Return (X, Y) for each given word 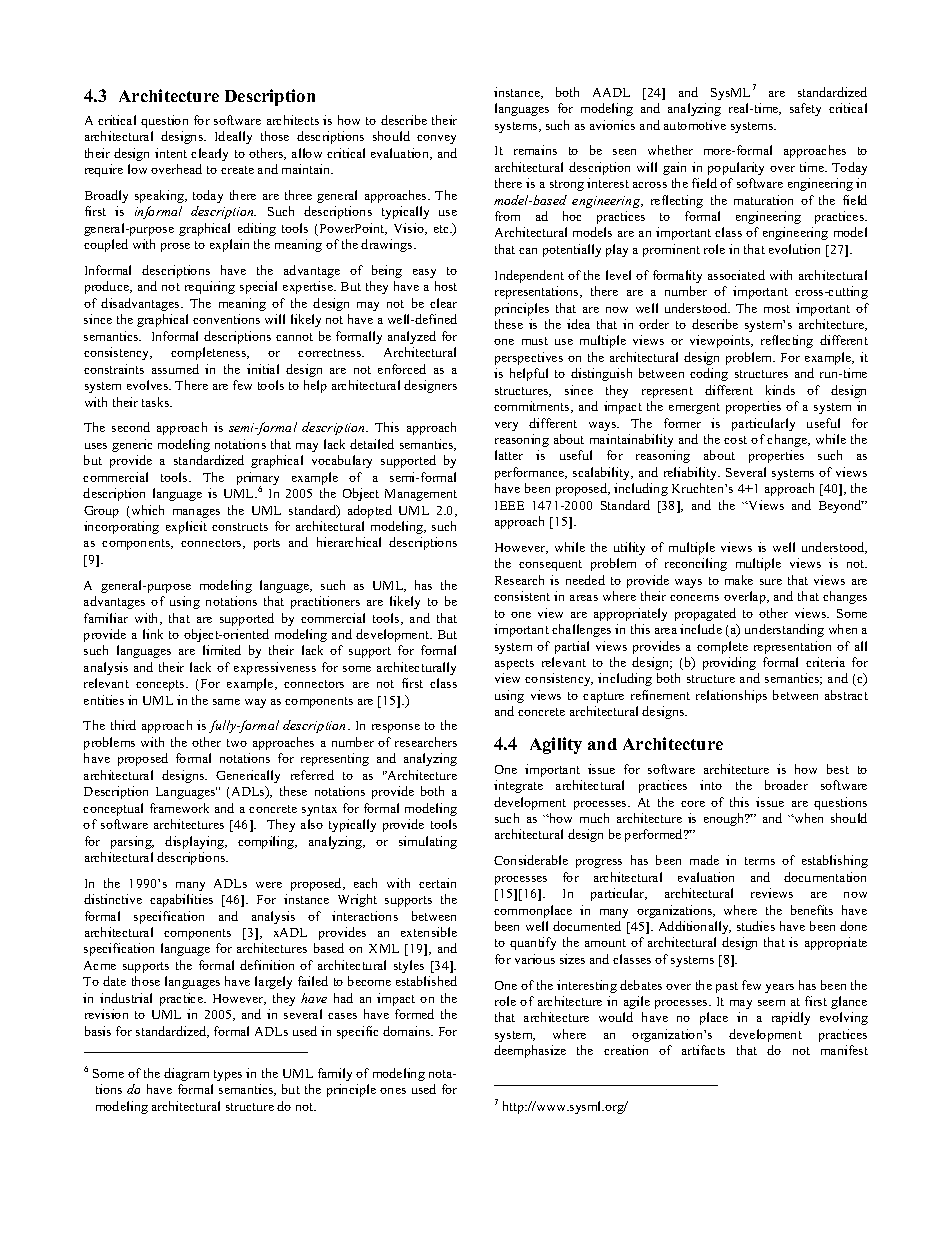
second (131, 427)
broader (786, 785)
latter (509, 455)
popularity (736, 168)
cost (735, 440)
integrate (518, 786)
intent (171, 153)
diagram (186, 1074)
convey (436, 139)
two (237, 743)
